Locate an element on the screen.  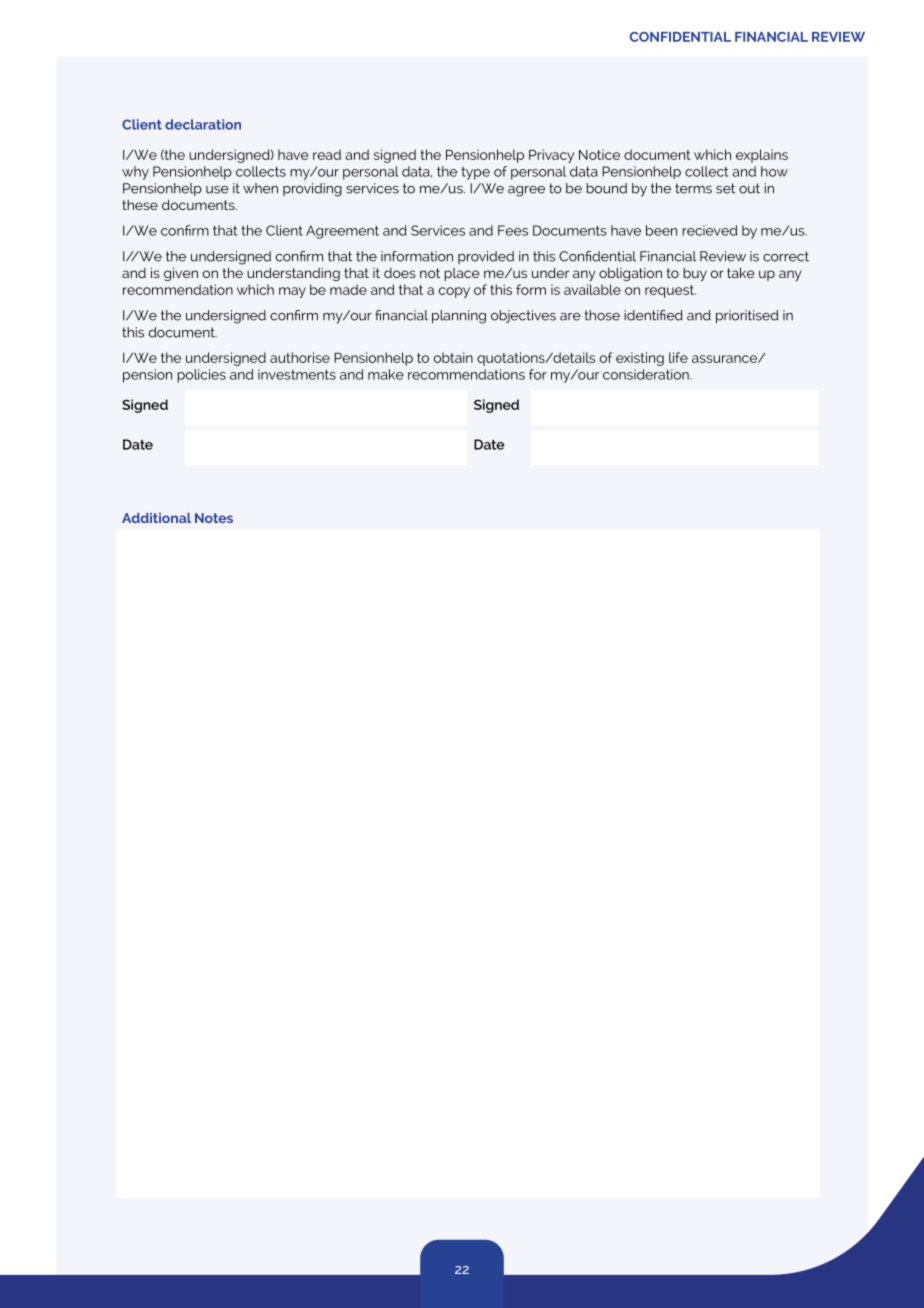
Additional is located at coordinates (156, 518).
